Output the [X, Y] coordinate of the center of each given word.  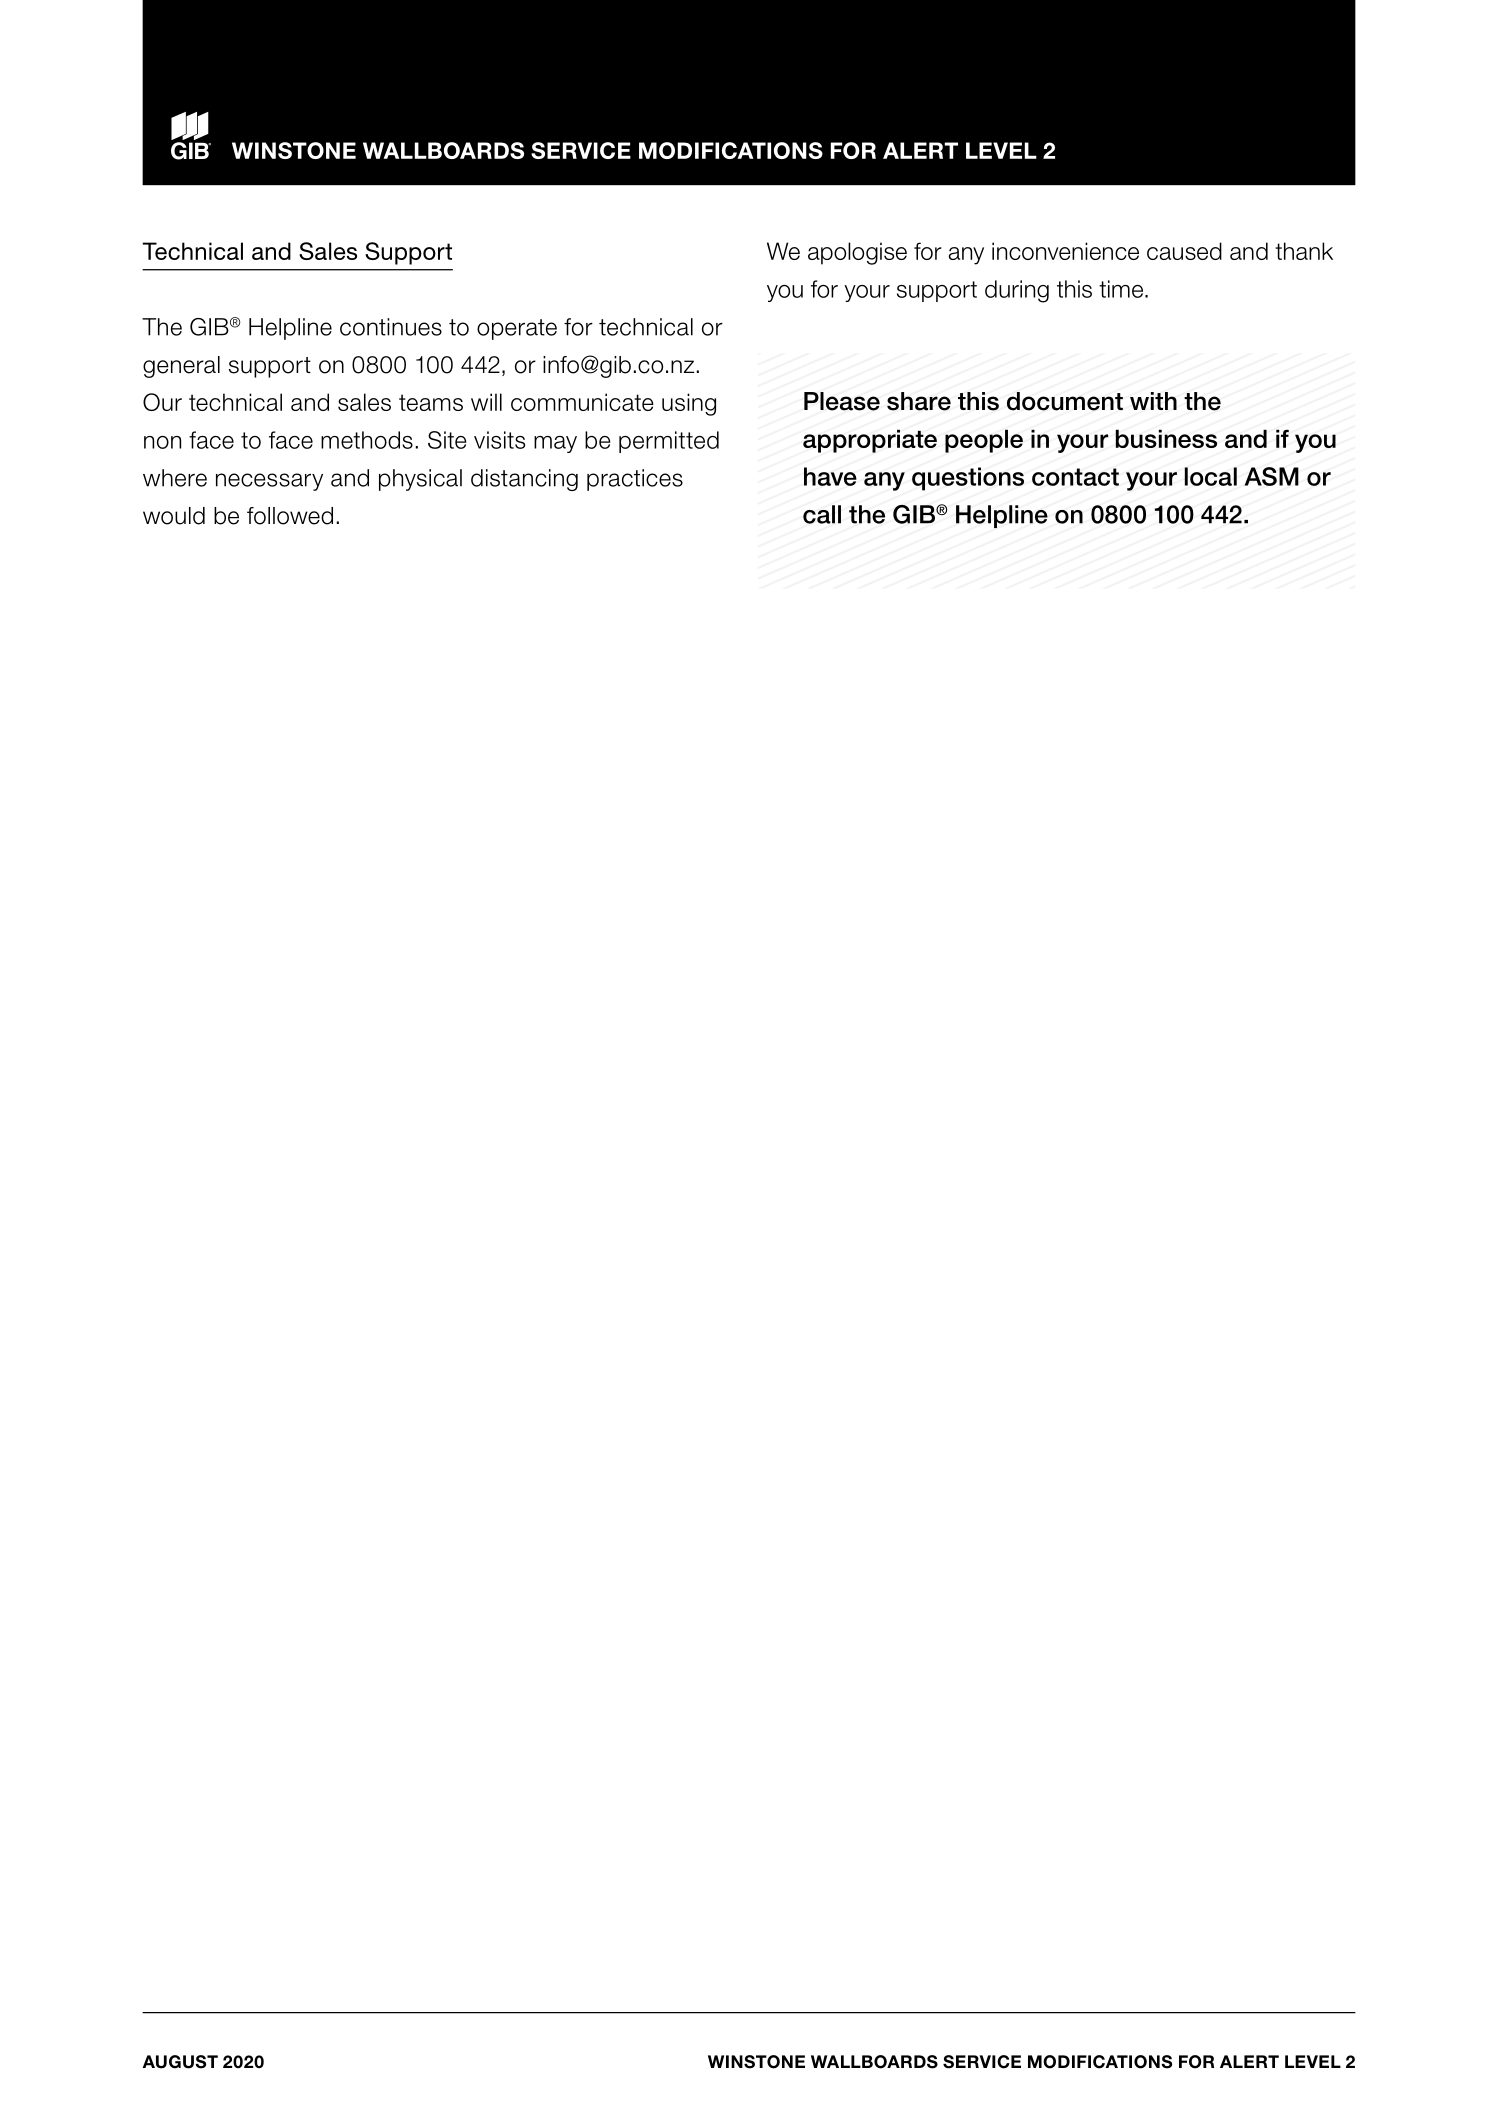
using [689, 404]
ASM [1271, 476]
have [830, 476]
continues [391, 327]
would [174, 516]
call [822, 514]
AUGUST [180, 2062]
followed [290, 516]
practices [635, 480]
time [1122, 289]
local [1210, 476]
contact [1075, 477]
